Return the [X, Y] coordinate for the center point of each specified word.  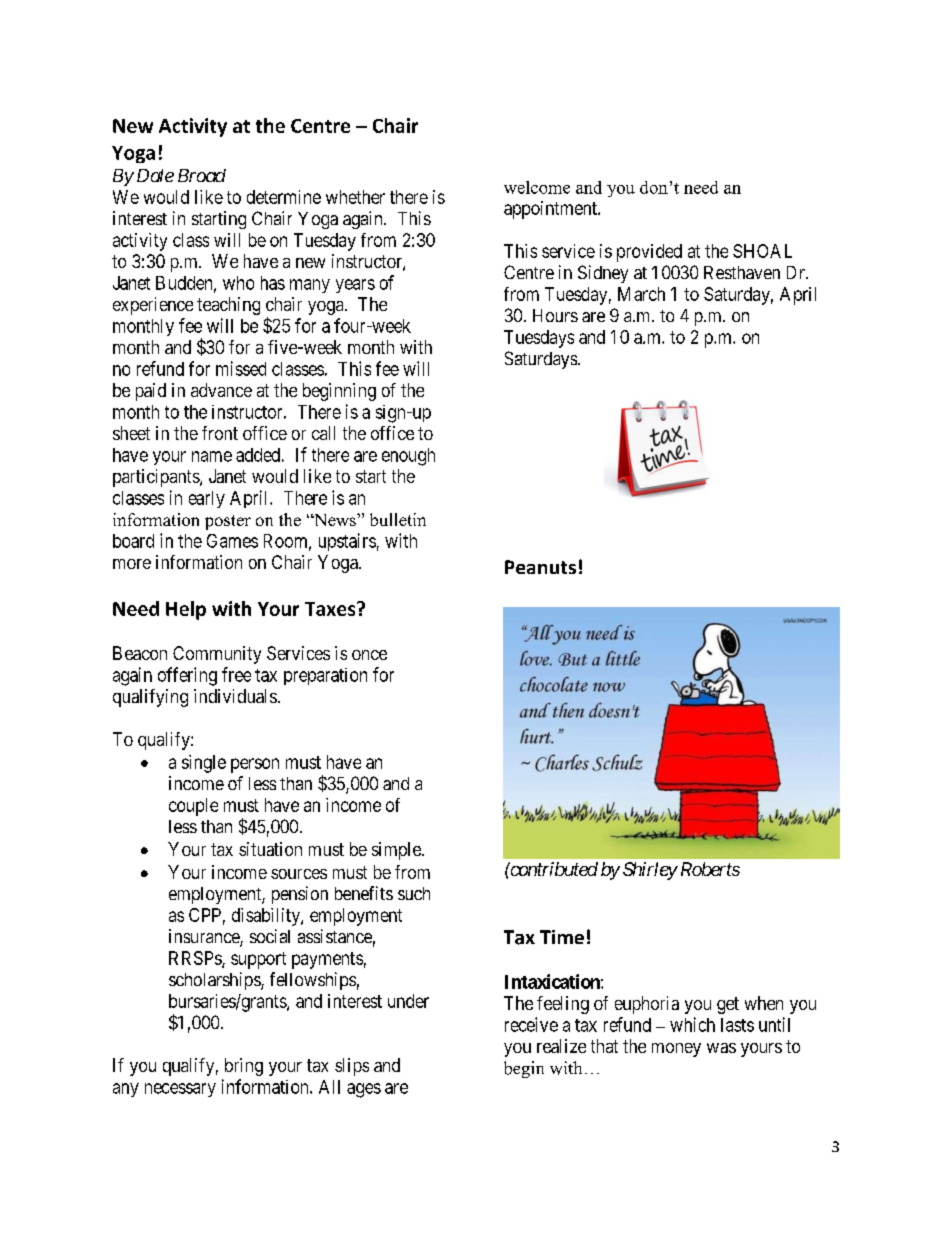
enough [408, 457]
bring [244, 1067]
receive [531, 1024]
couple [193, 807]
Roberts [708, 869]
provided [649, 253]
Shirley [650, 871]
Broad [202, 175]
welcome [537, 187]
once [369, 655]
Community [217, 655]
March [641, 294]
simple [397, 851]
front [220, 433]
